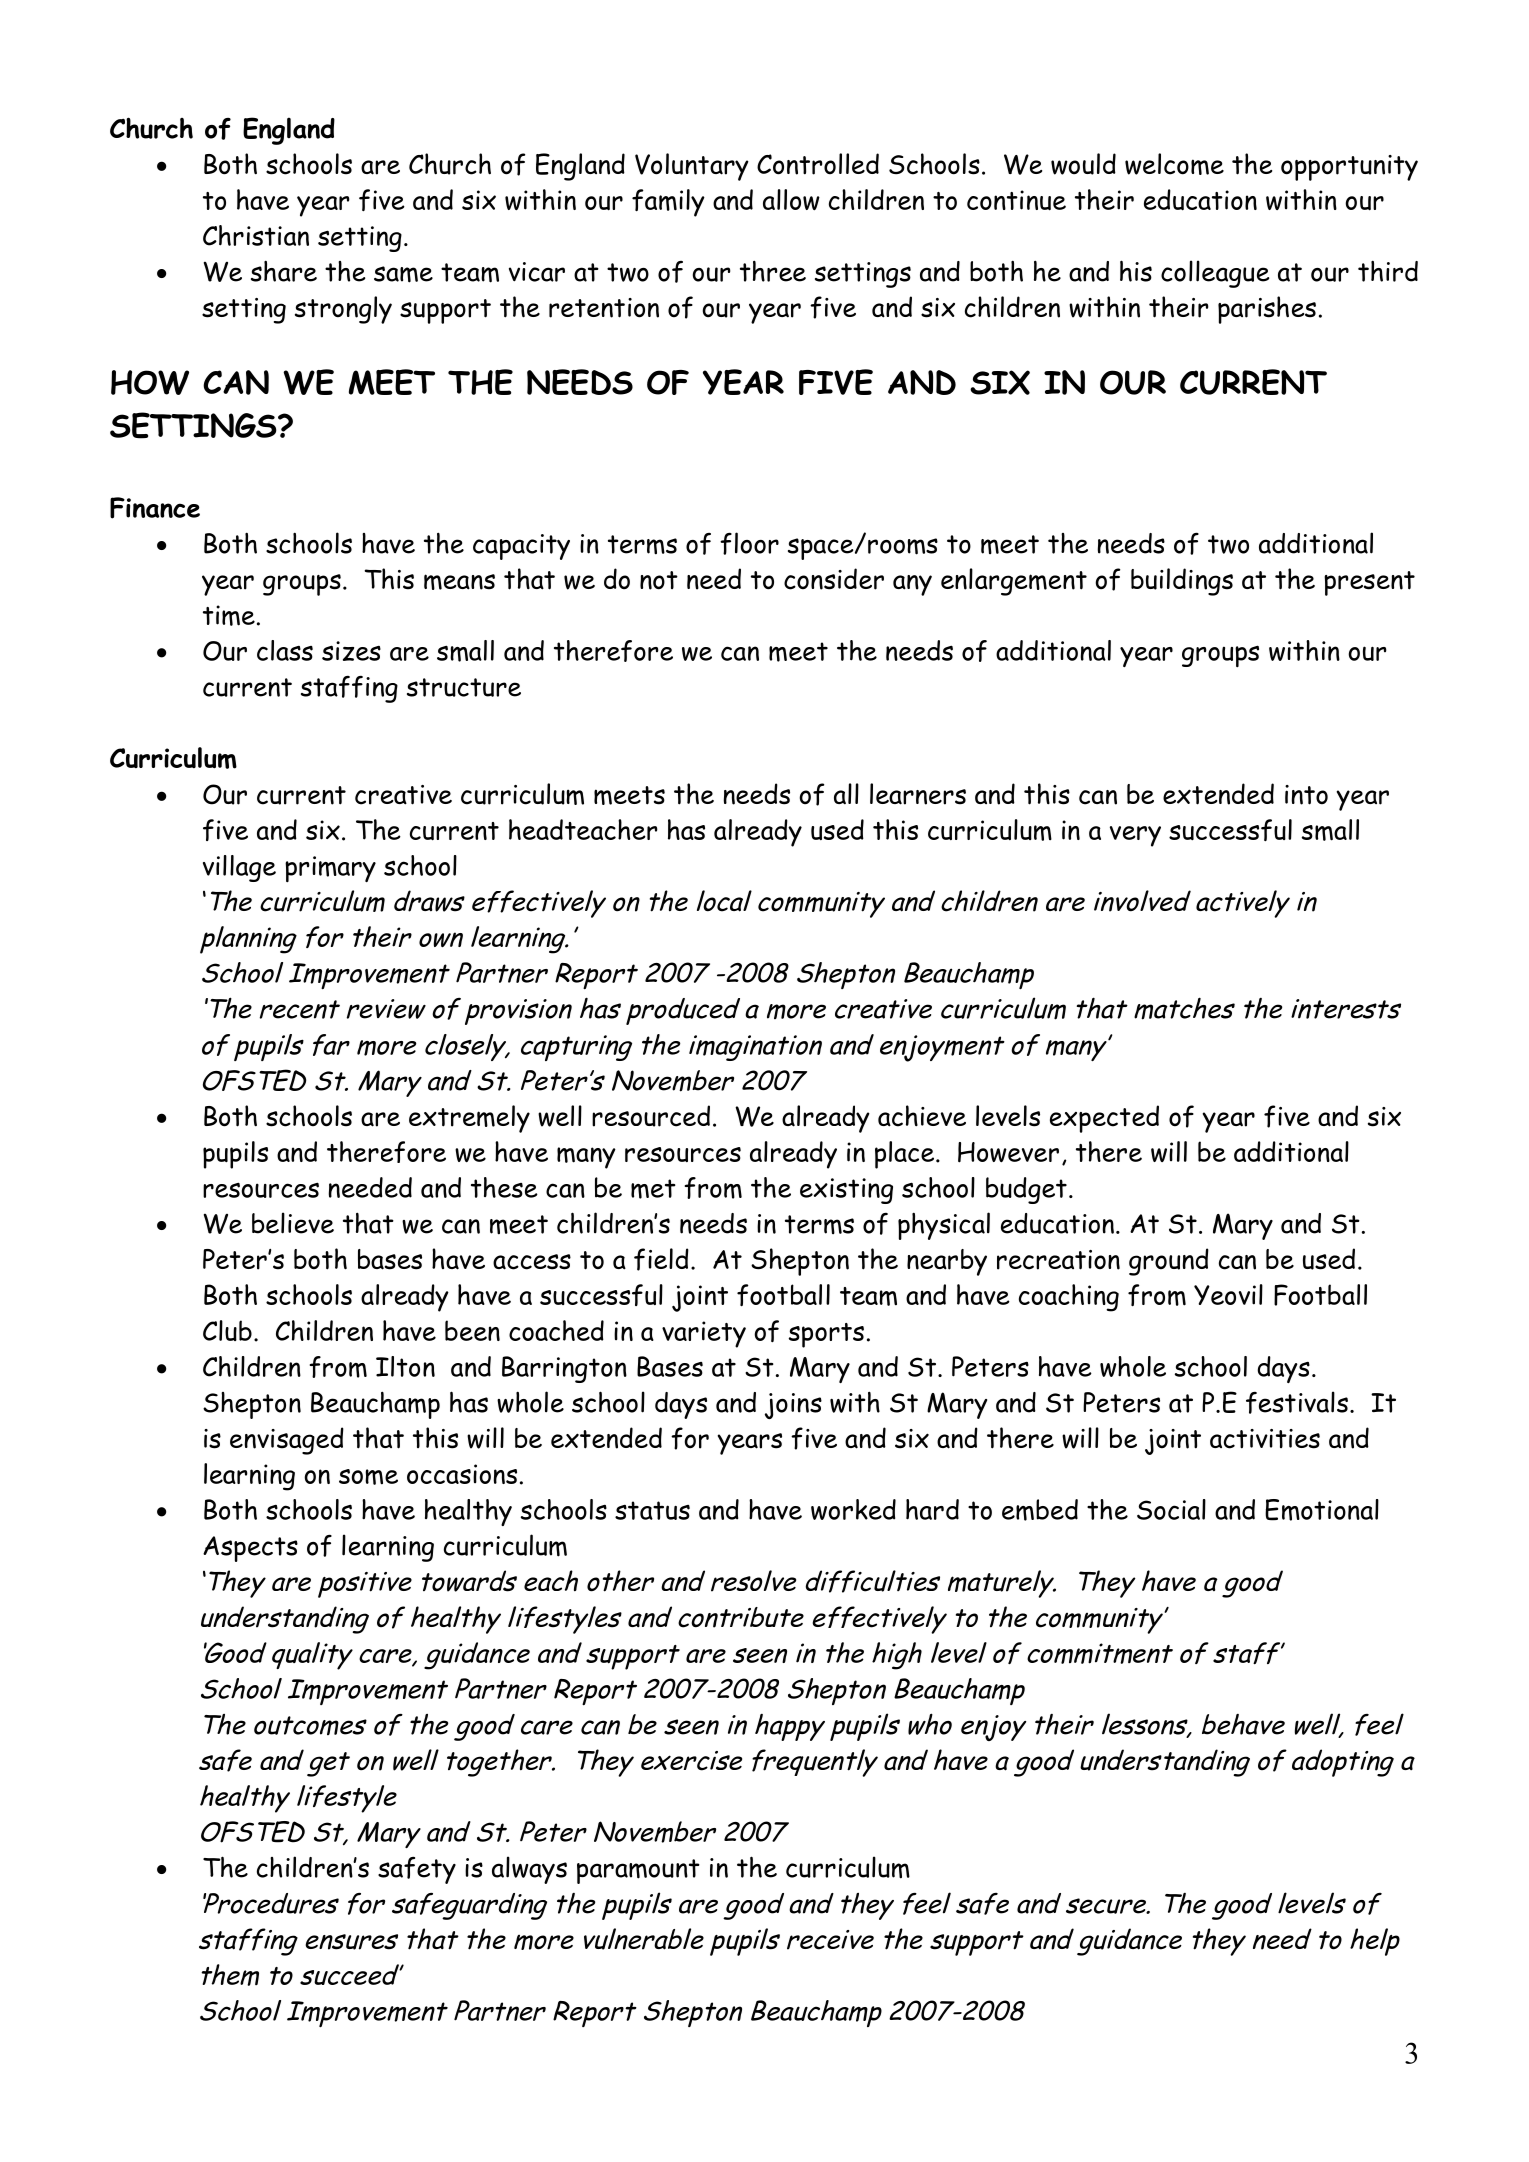 Image resolution: width=1529 pixels, height=2162 pixels. I want to click on resourced, so click(651, 1116).
